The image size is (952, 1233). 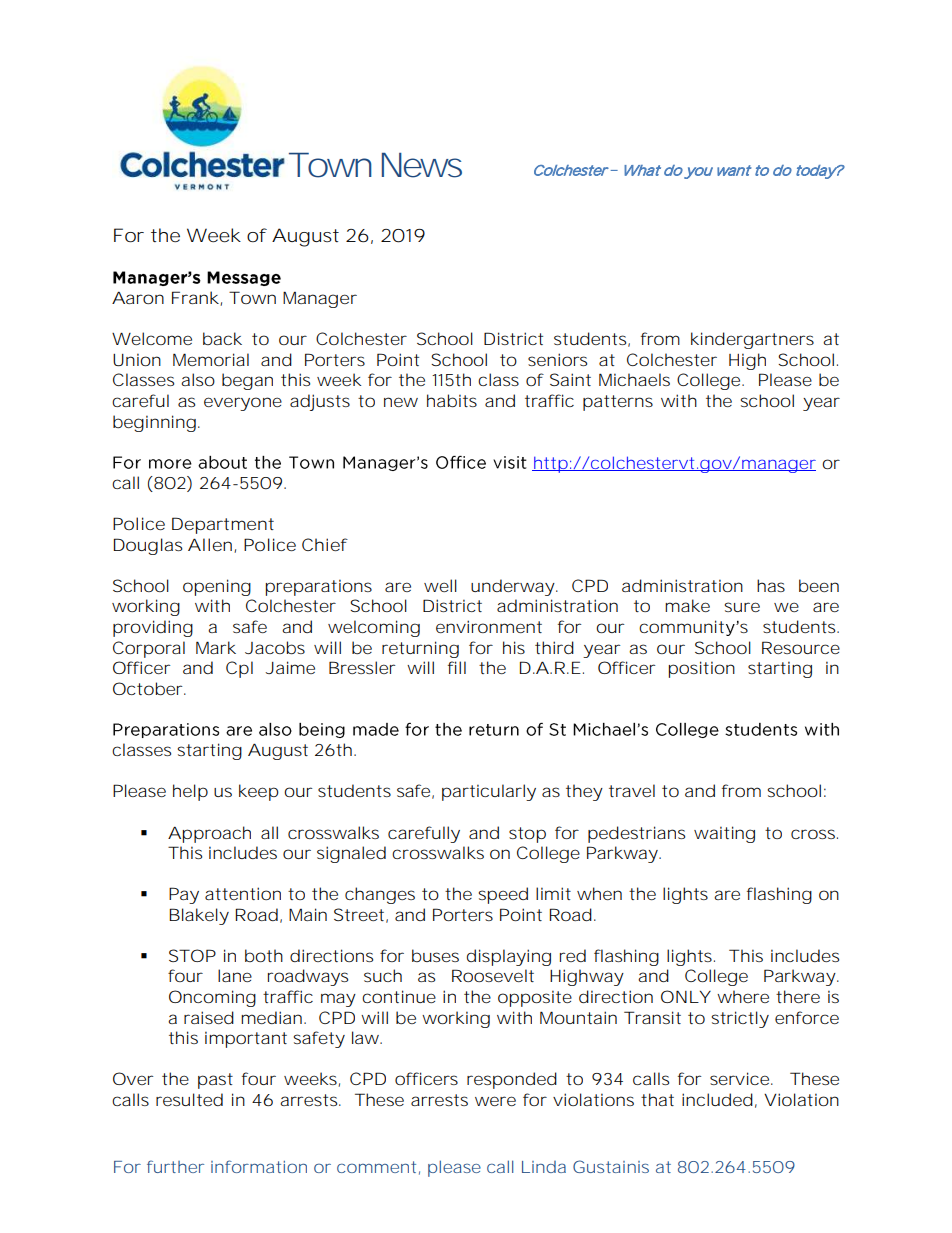 What do you see at coordinates (243, 404) in the screenshot?
I see `everyone` at bounding box center [243, 404].
